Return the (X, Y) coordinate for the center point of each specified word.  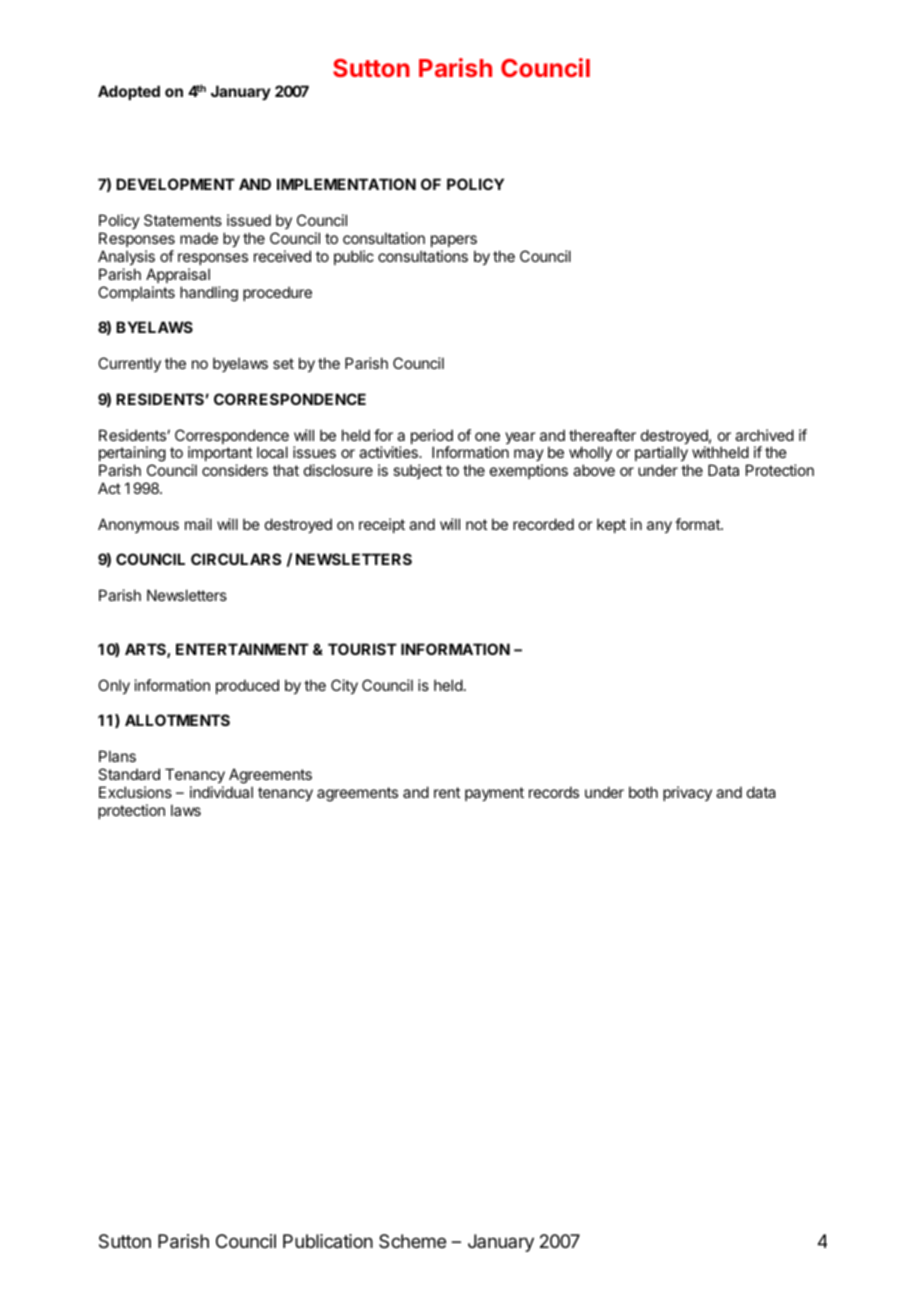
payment (494, 794)
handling (209, 294)
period (432, 438)
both (643, 792)
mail (198, 524)
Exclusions (135, 792)
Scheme (412, 1241)
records (554, 792)
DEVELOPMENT (175, 184)
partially (661, 455)
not (476, 524)
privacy (687, 793)
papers (454, 241)
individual (221, 792)
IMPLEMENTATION (346, 184)
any (659, 527)
